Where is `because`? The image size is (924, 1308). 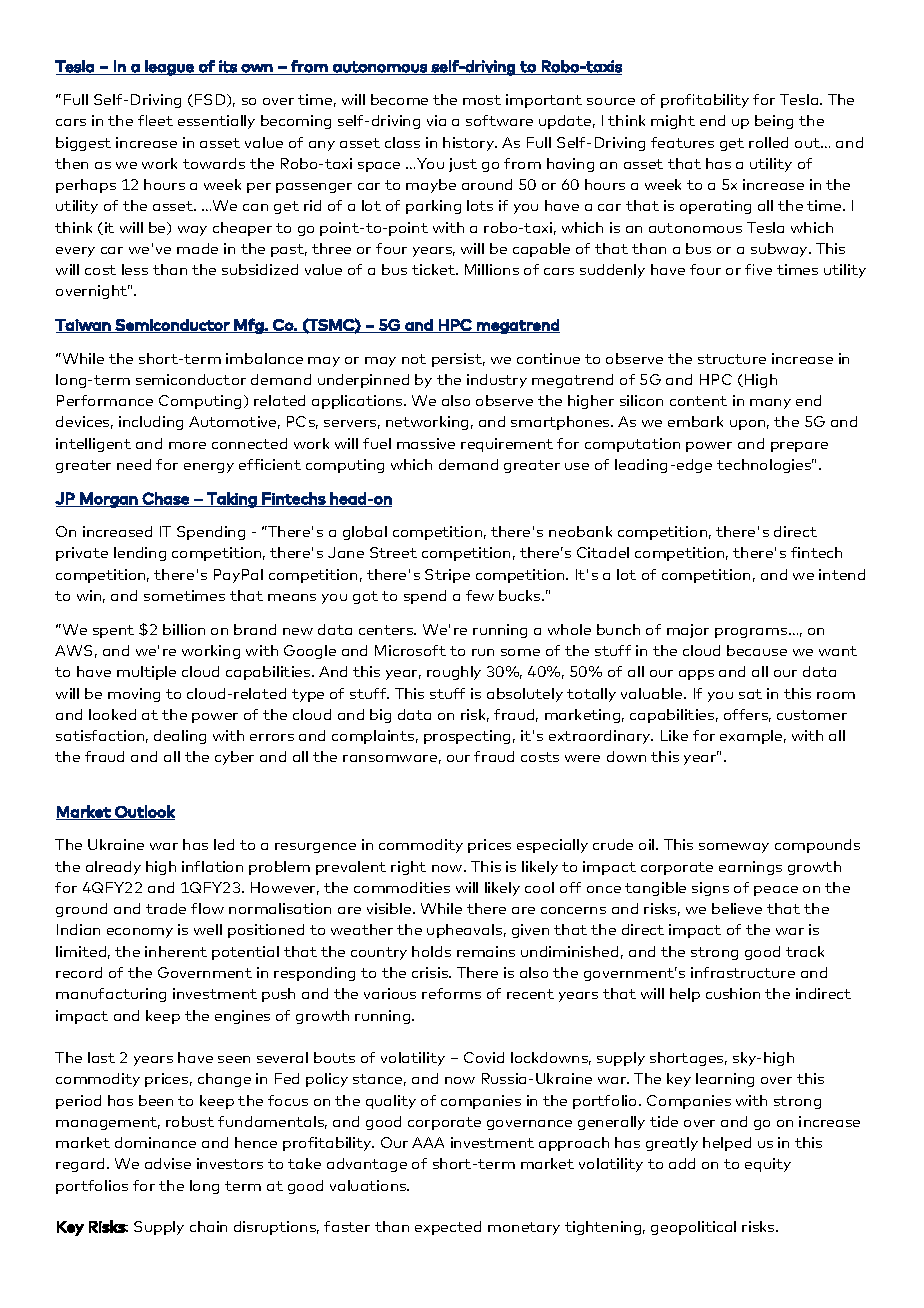 because is located at coordinates (757, 650).
